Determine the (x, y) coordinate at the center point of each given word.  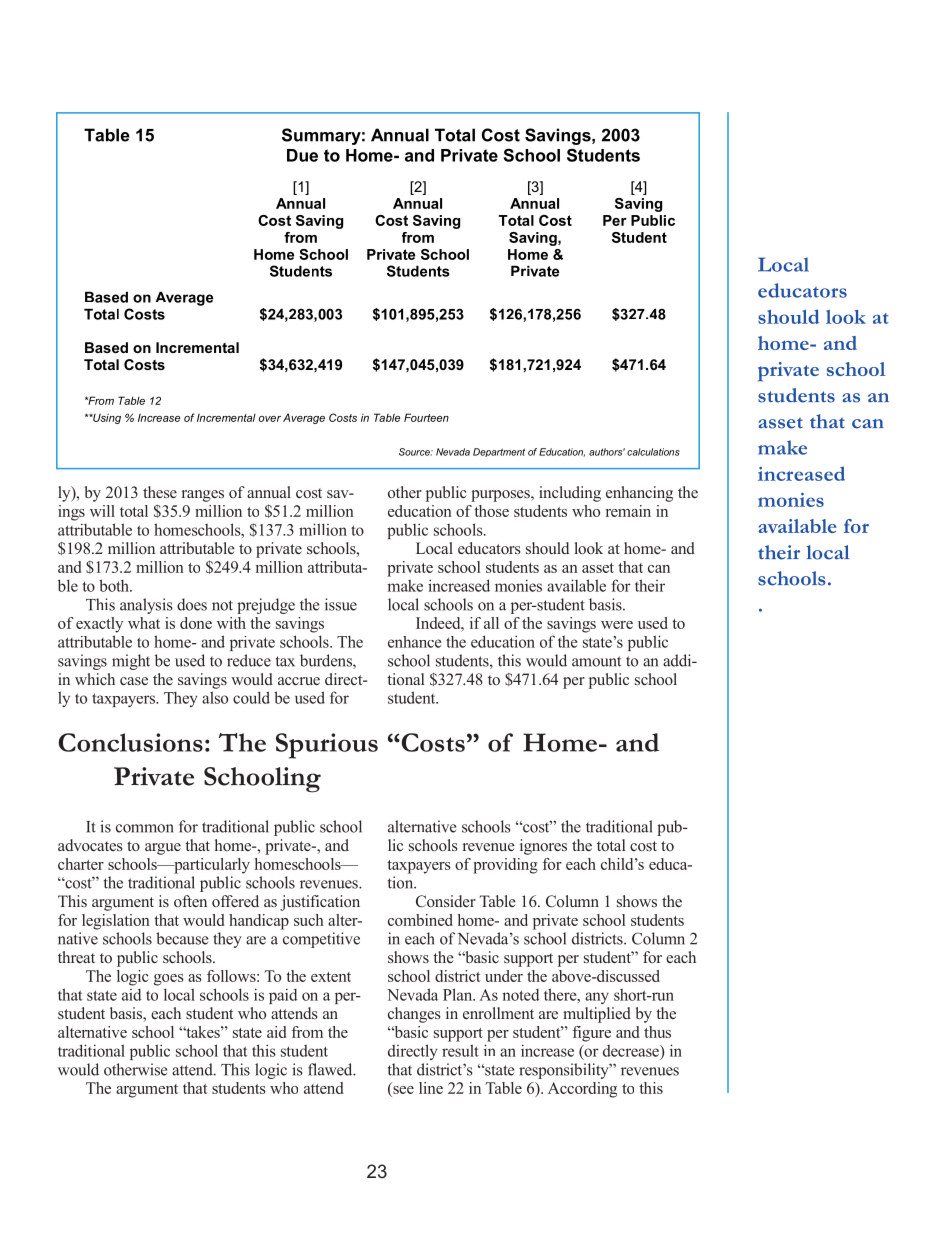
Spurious (327, 746)
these (160, 492)
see (402, 1091)
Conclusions (131, 742)
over (270, 419)
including (570, 494)
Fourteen (426, 417)
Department (499, 452)
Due (302, 155)
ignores (543, 847)
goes (169, 980)
